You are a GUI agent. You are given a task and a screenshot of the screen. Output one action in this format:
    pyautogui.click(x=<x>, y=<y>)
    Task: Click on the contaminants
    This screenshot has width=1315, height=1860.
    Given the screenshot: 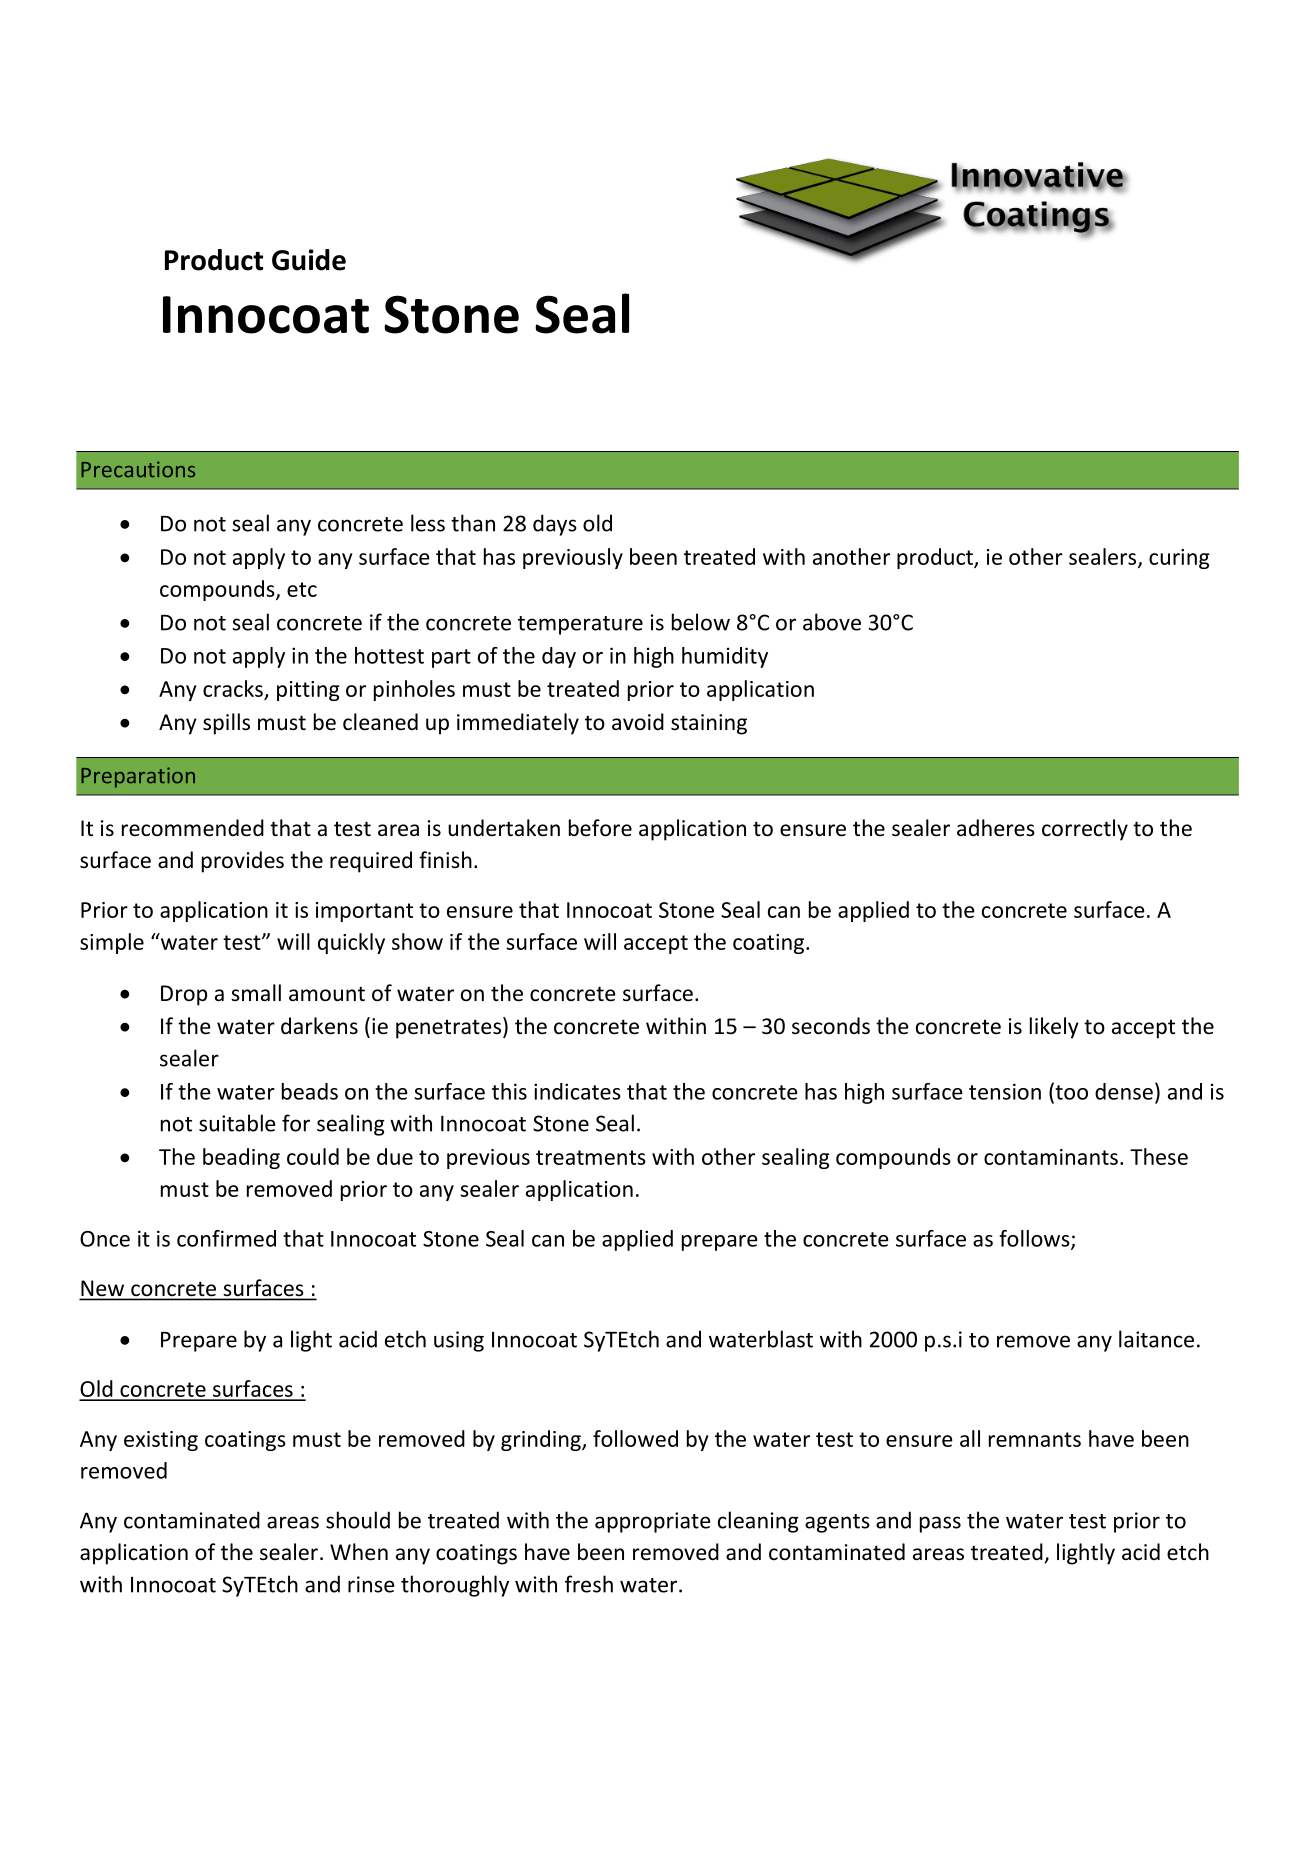 What is the action you would take?
    pyautogui.click(x=1051, y=1157)
